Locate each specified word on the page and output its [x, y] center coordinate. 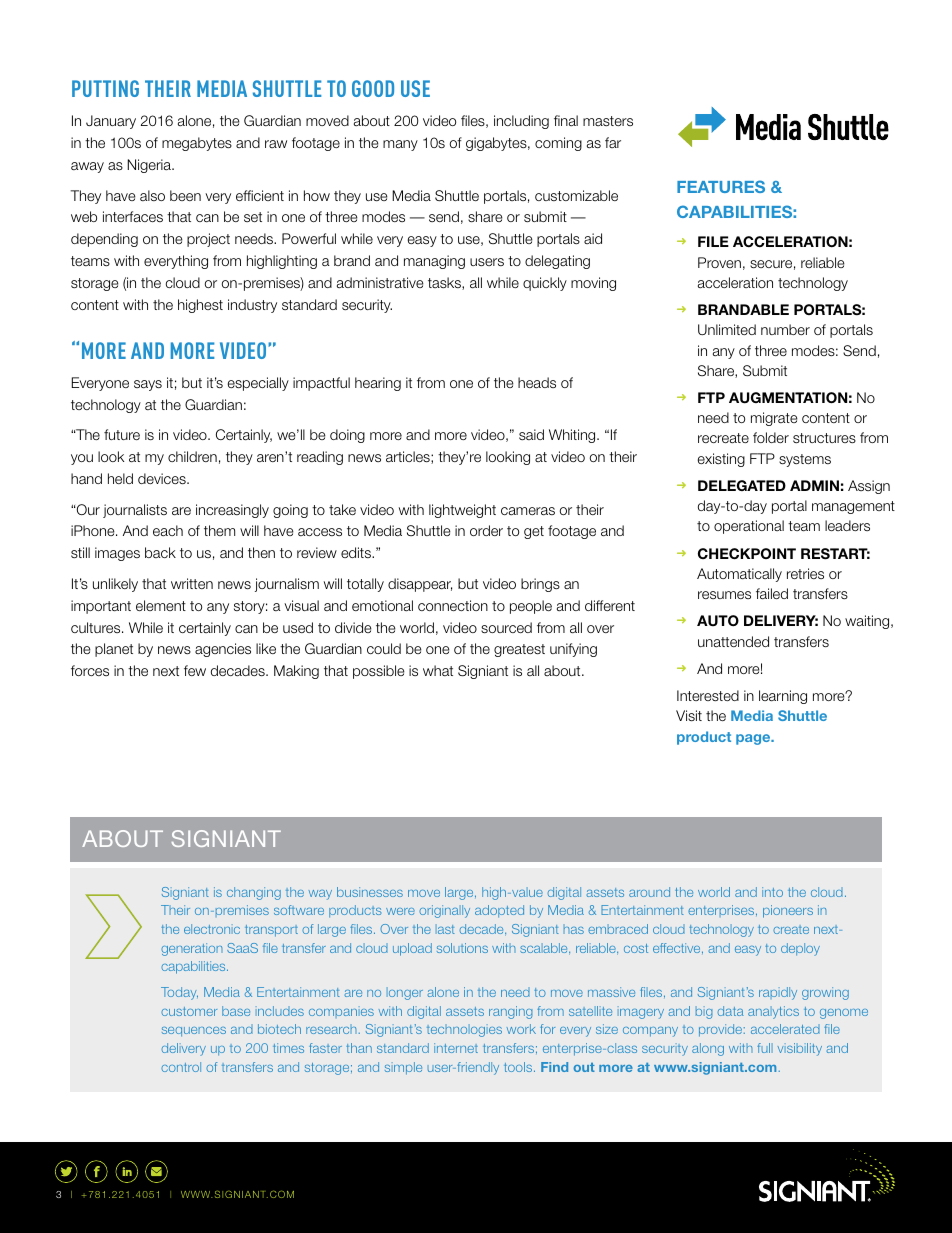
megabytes [197, 144]
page [754, 739]
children [192, 456]
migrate [774, 419]
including [521, 122]
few [195, 670]
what [438, 670]
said [531, 434]
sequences [194, 1032]
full [765, 1048]
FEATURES [721, 186]
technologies [464, 1030]
